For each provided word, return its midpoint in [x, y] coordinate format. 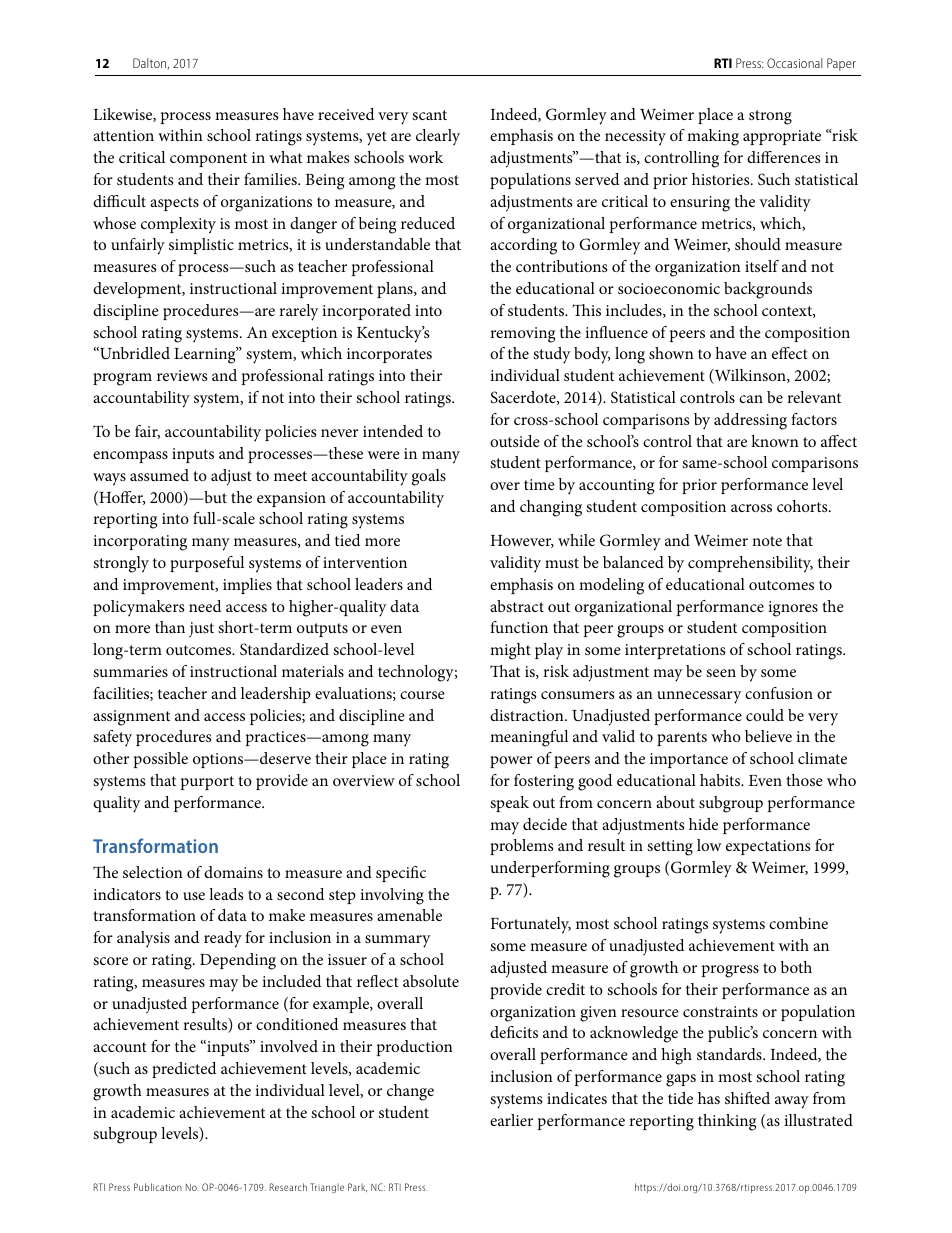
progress [730, 971]
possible [161, 760]
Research [288, 1187]
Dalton [151, 64]
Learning [206, 355]
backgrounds [768, 290]
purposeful [207, 564]
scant [429, 115]
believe [768, 736]
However [522, 541]
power [511, 762]
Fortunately [531, 925]
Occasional [794, 63]
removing [522, 335]
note [767, 541]
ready [223, 939]
